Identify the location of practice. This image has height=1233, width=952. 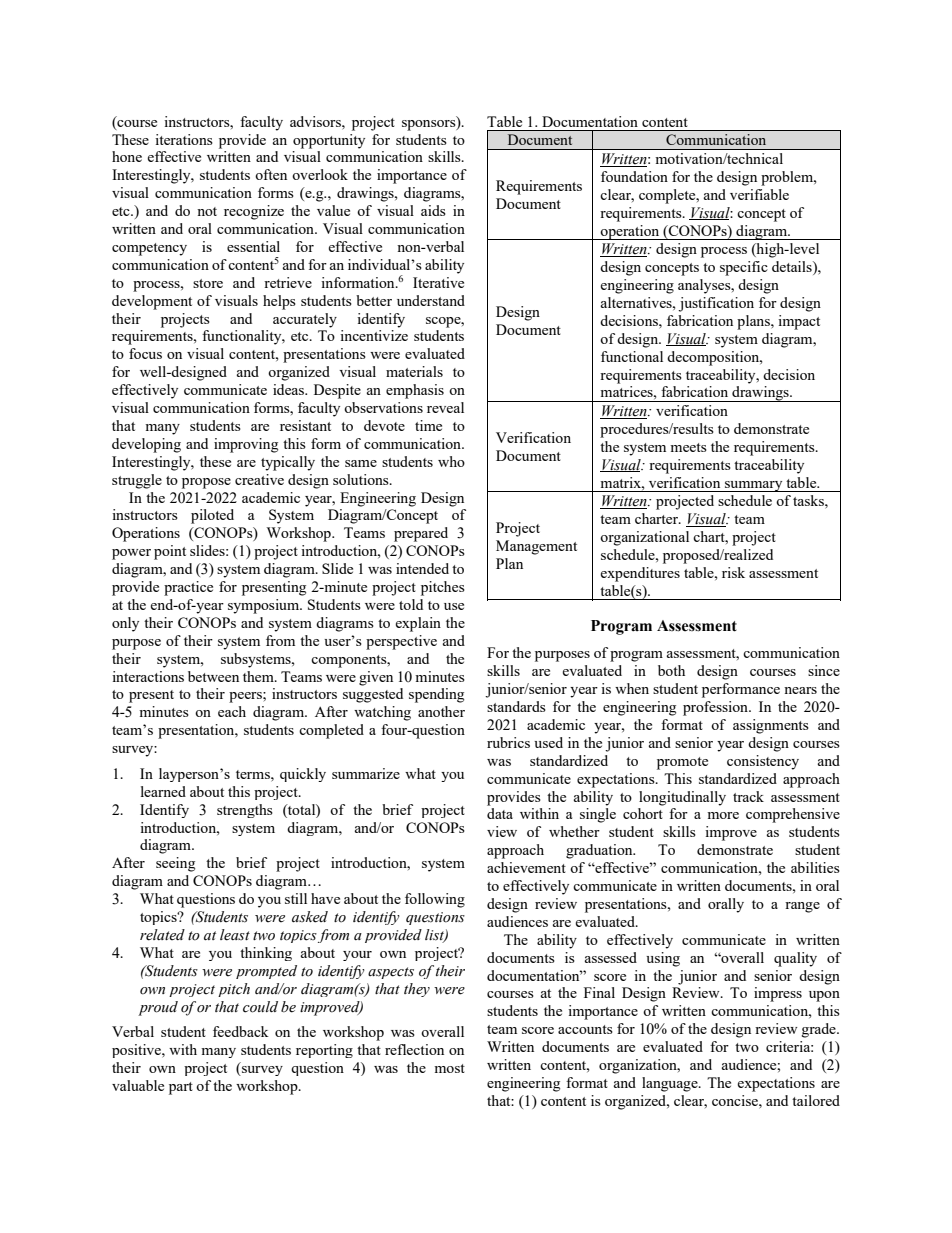
(188, 588).
